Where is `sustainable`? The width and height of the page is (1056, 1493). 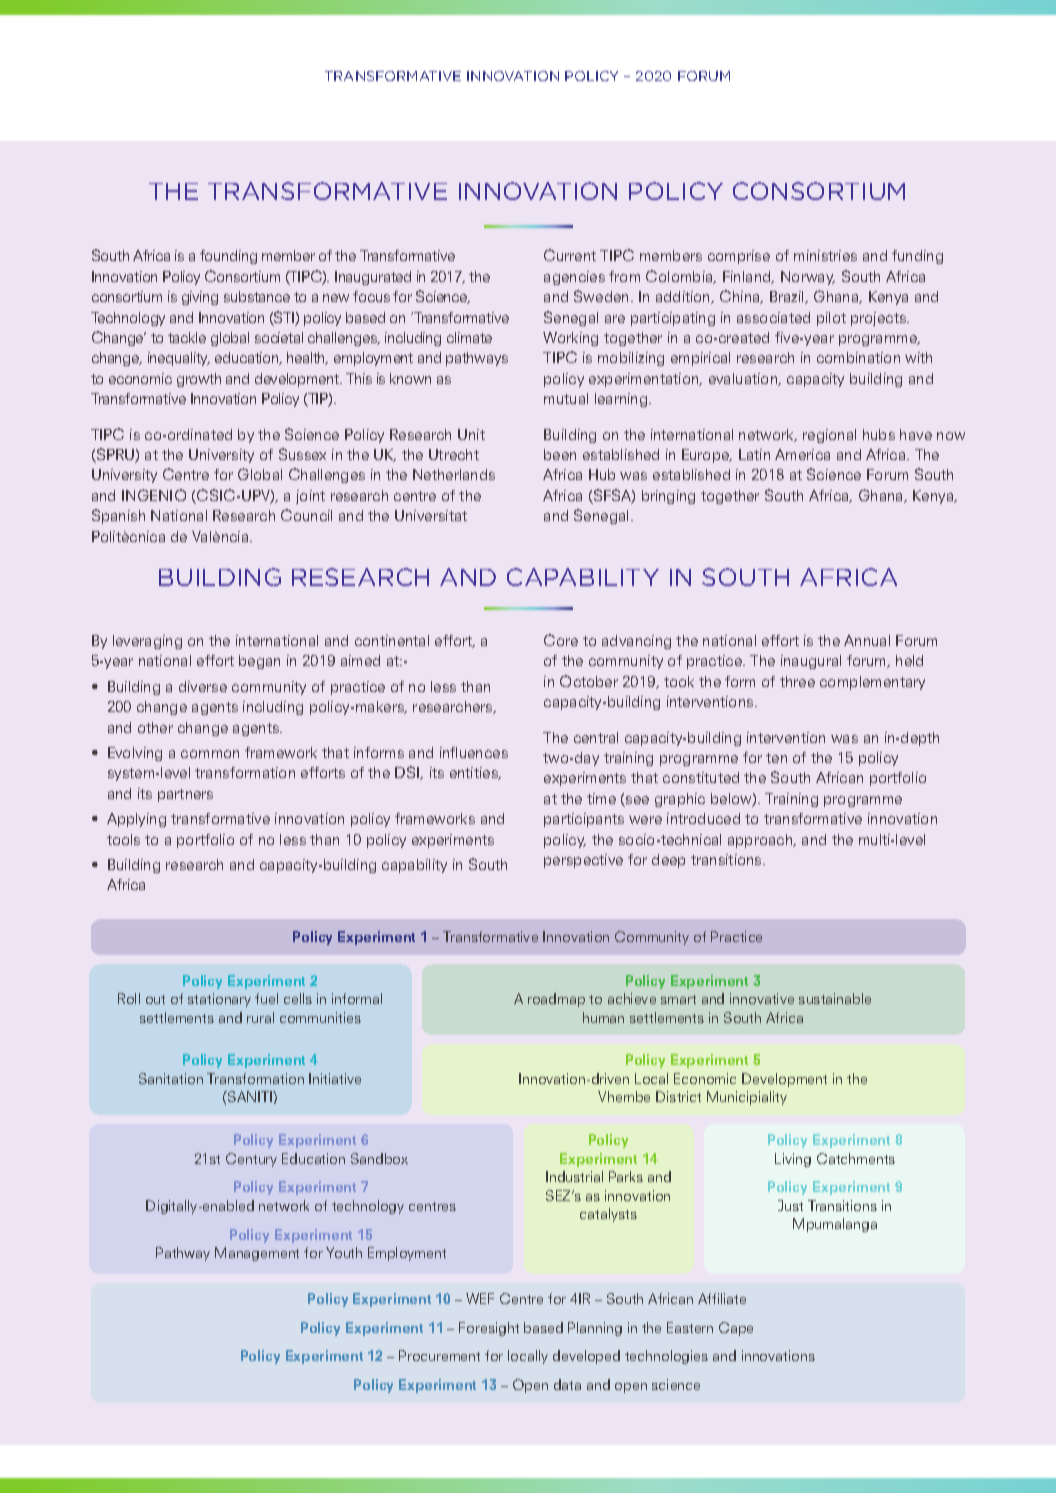
sustainable is located at coordinates (835, 998).
